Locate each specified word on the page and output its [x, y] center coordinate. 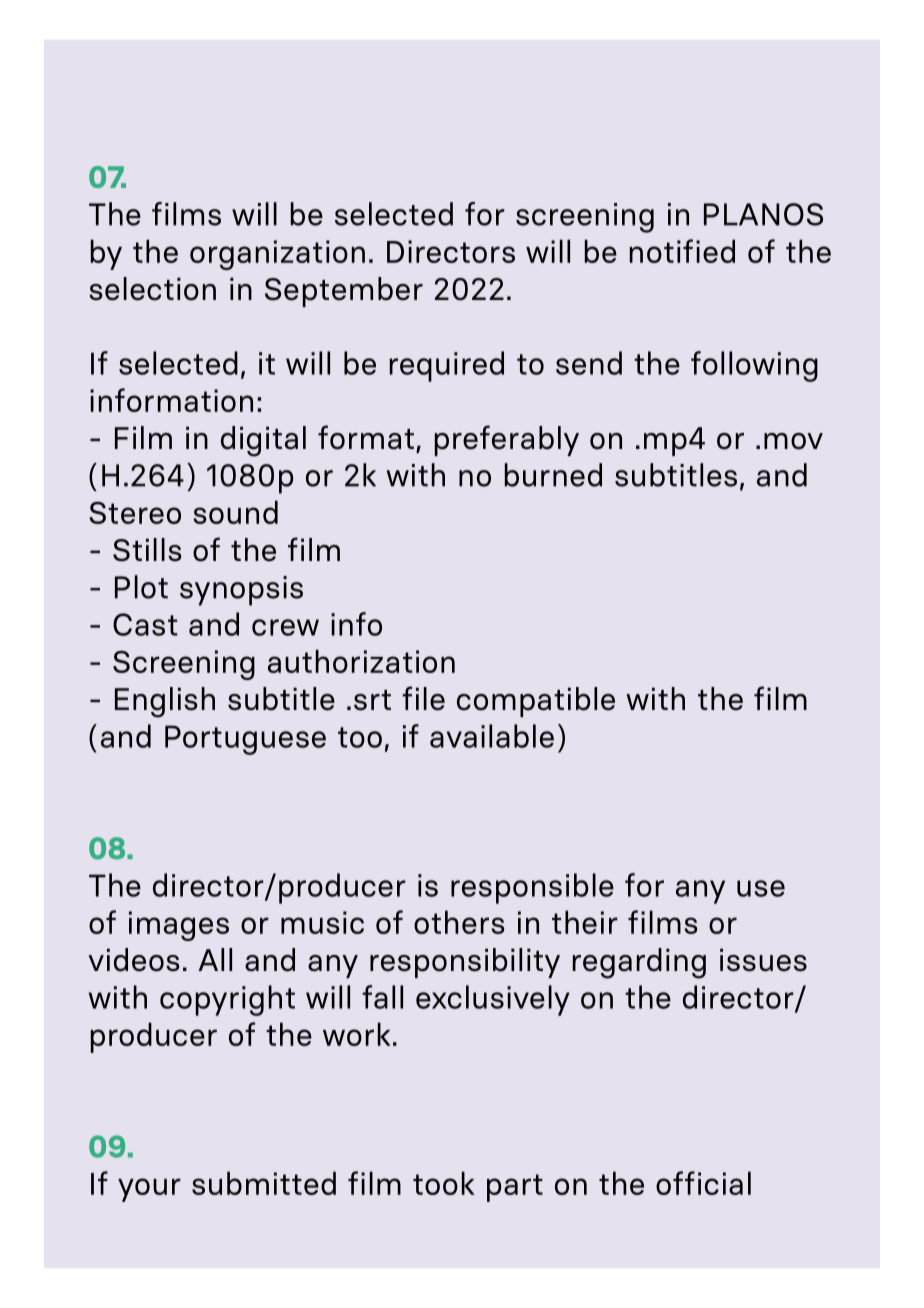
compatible [536, 702]
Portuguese [245, 740]
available [492, 736]
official [703, 1183]
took [443, 1183]
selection [152, 289]
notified [682, 251]
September [344, 292]
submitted [264, 1183]
